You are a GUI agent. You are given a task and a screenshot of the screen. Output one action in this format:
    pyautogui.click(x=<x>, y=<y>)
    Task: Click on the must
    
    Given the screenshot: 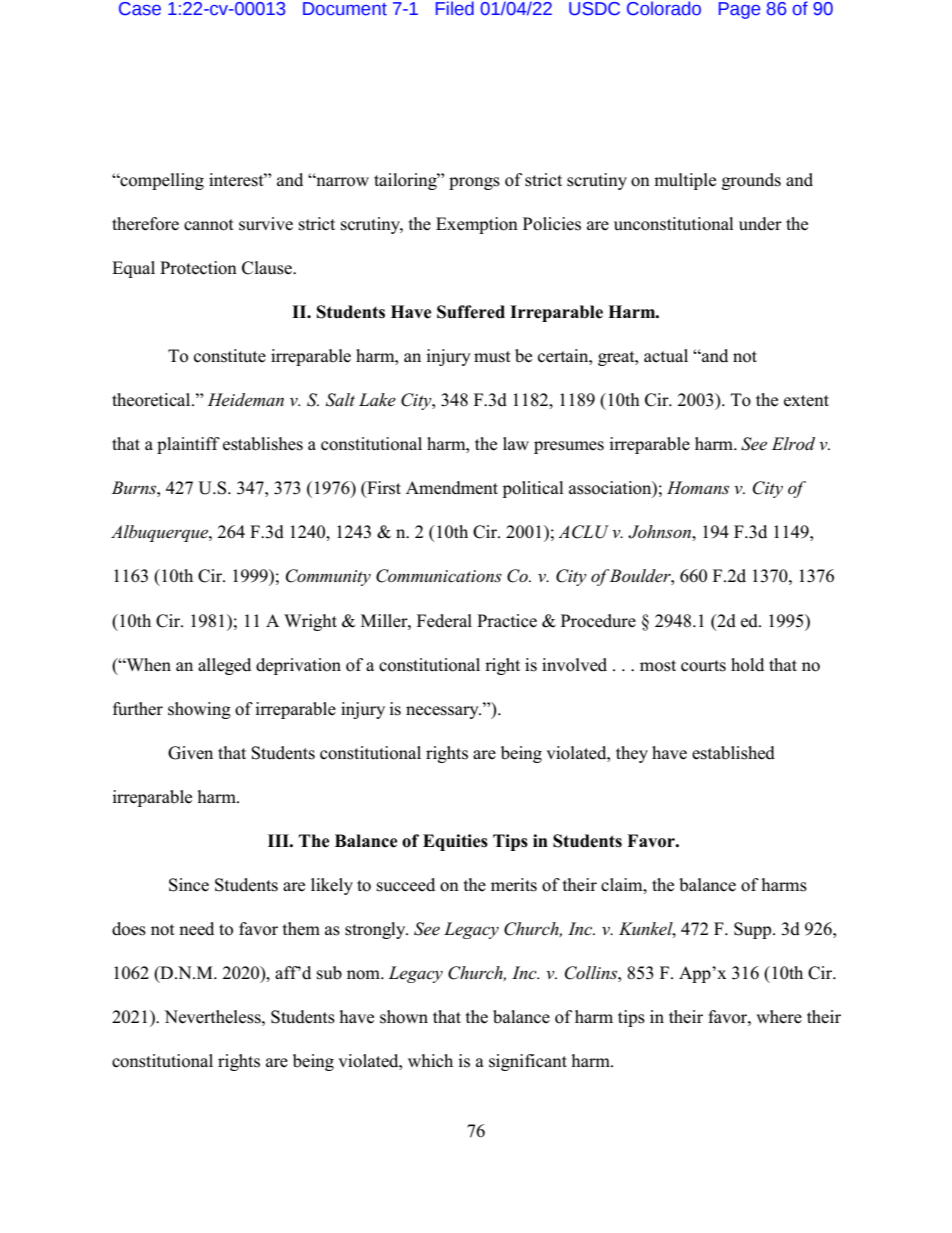 What is the action you would take?
    pyautogui.click(x=492, y=357)
